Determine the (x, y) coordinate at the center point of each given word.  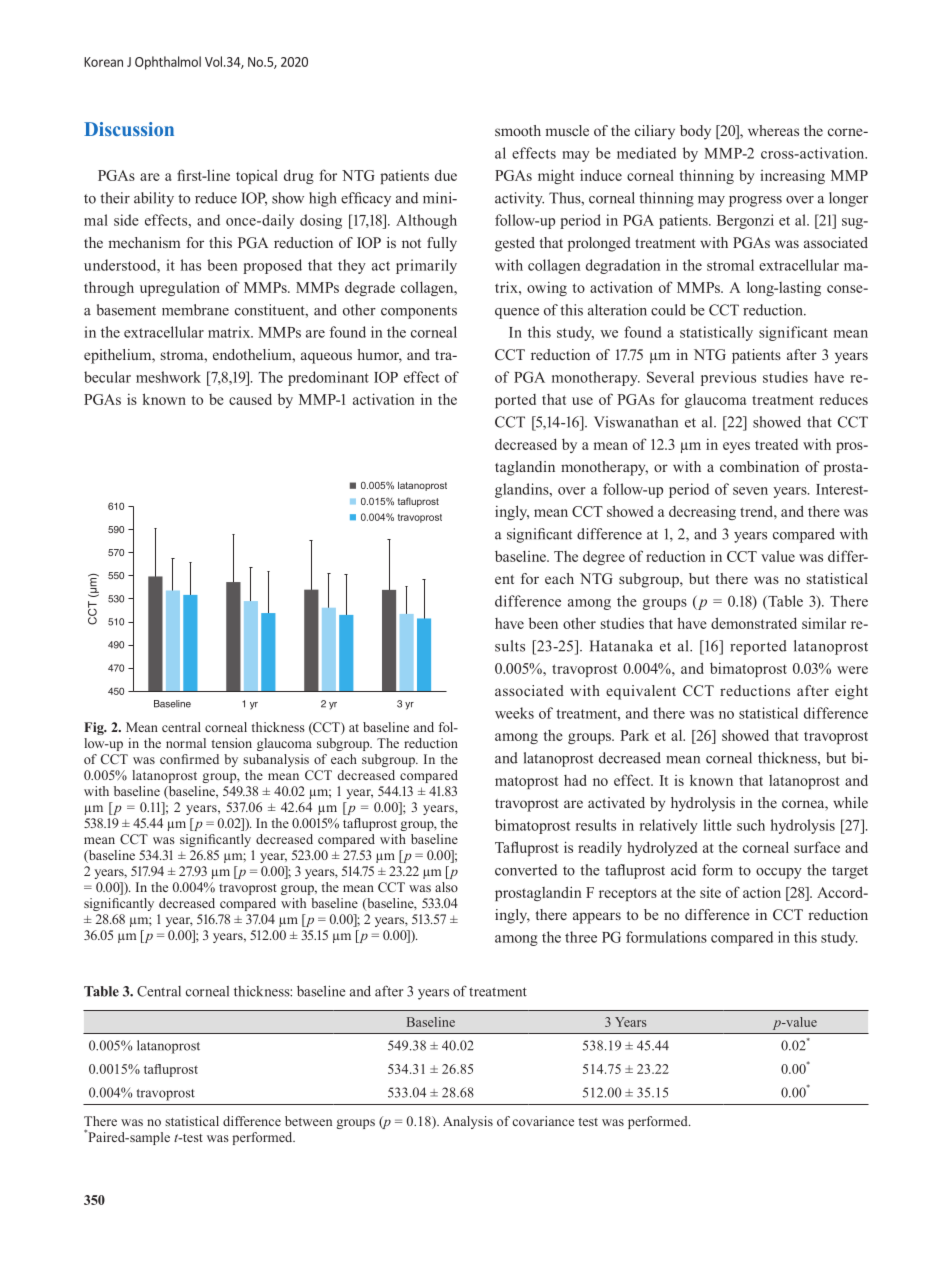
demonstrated (754, 623)
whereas (773, 130)
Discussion (129, 129)
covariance (543, 1121)
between (308, 1121)
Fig (95, 728)
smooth (518, 130)
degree (604, 558)
